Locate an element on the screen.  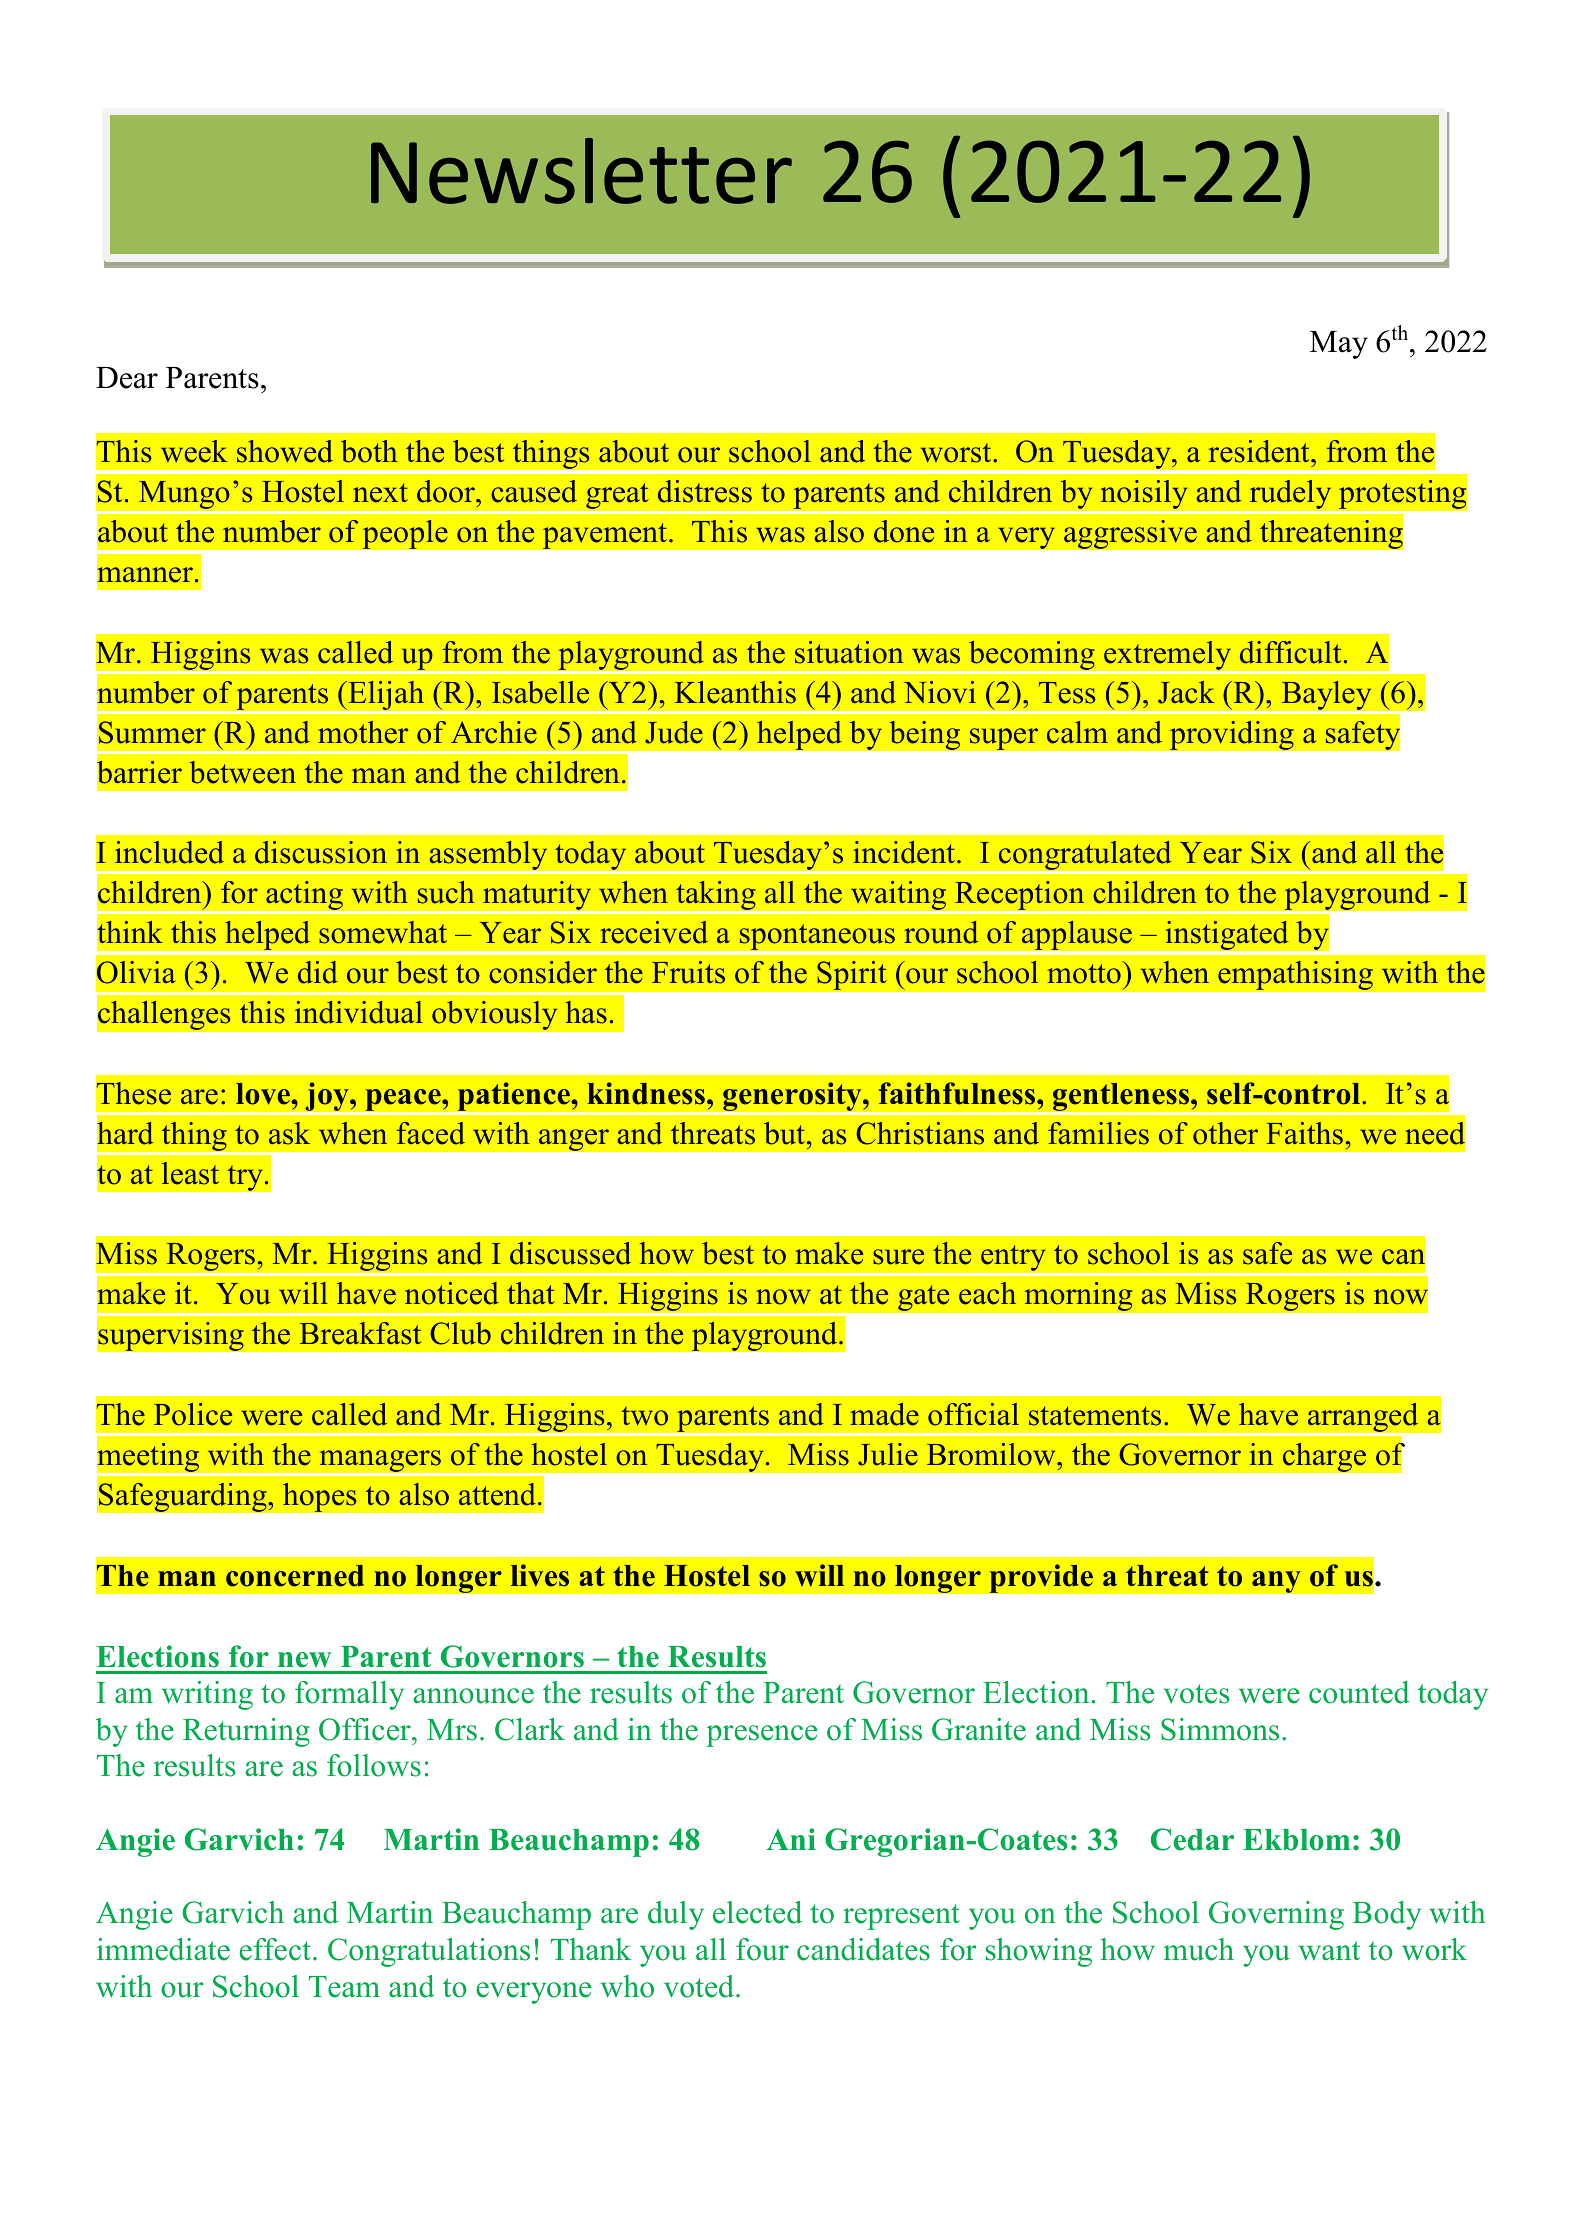
charge is located at coordinates (1324, 1457).
